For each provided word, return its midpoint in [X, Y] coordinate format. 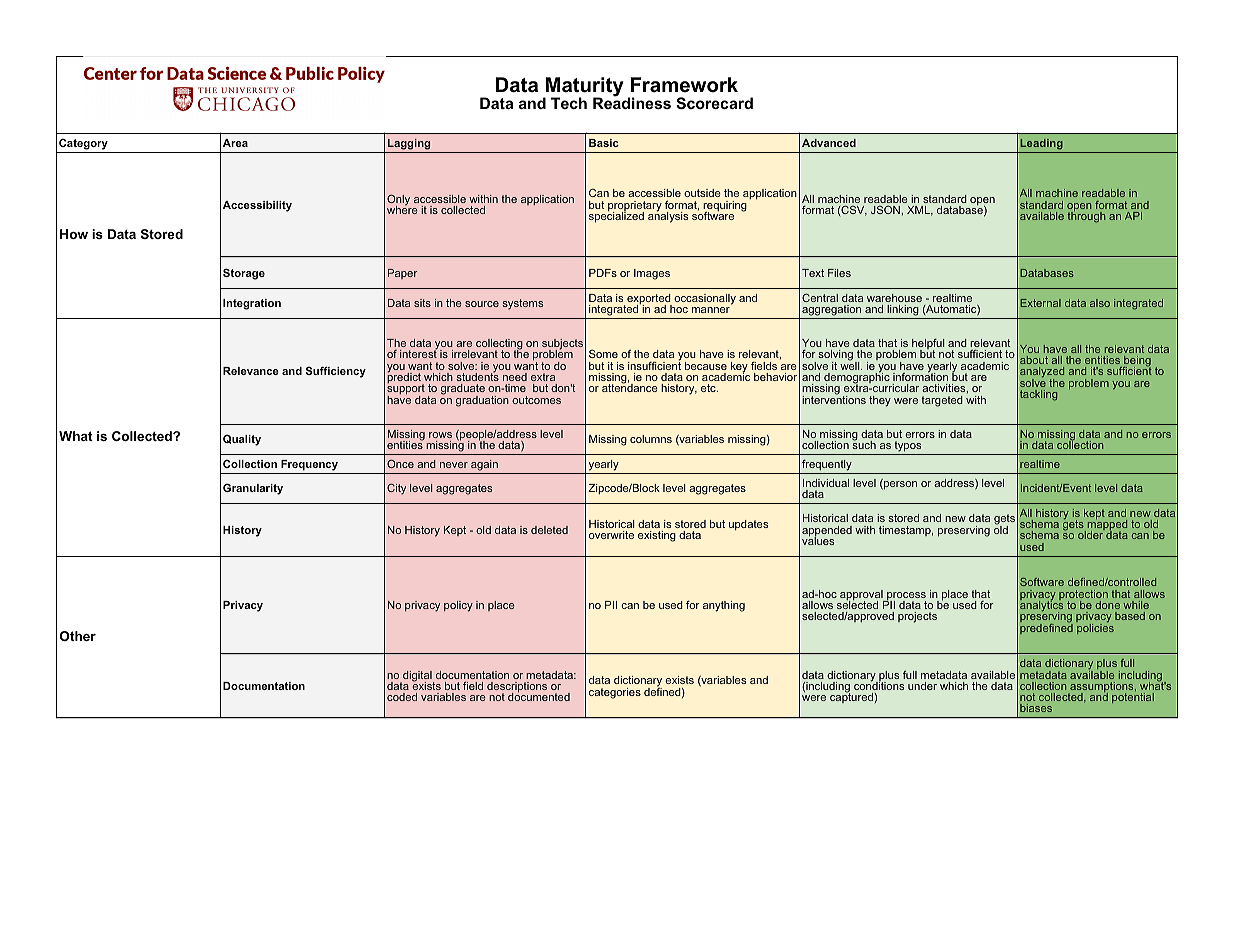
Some [603, 353]
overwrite [611, 535]
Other [78, 636]
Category [83, 144]
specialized [616, 216]
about [1034, 360]
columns [651, 439]
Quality [242, 440]
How [74, 234]
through [1086, 216]
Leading [1041, 144]
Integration [252, 304]
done [1107, 605]
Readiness [632, 102]
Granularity [253, 489]
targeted [942, 401]
